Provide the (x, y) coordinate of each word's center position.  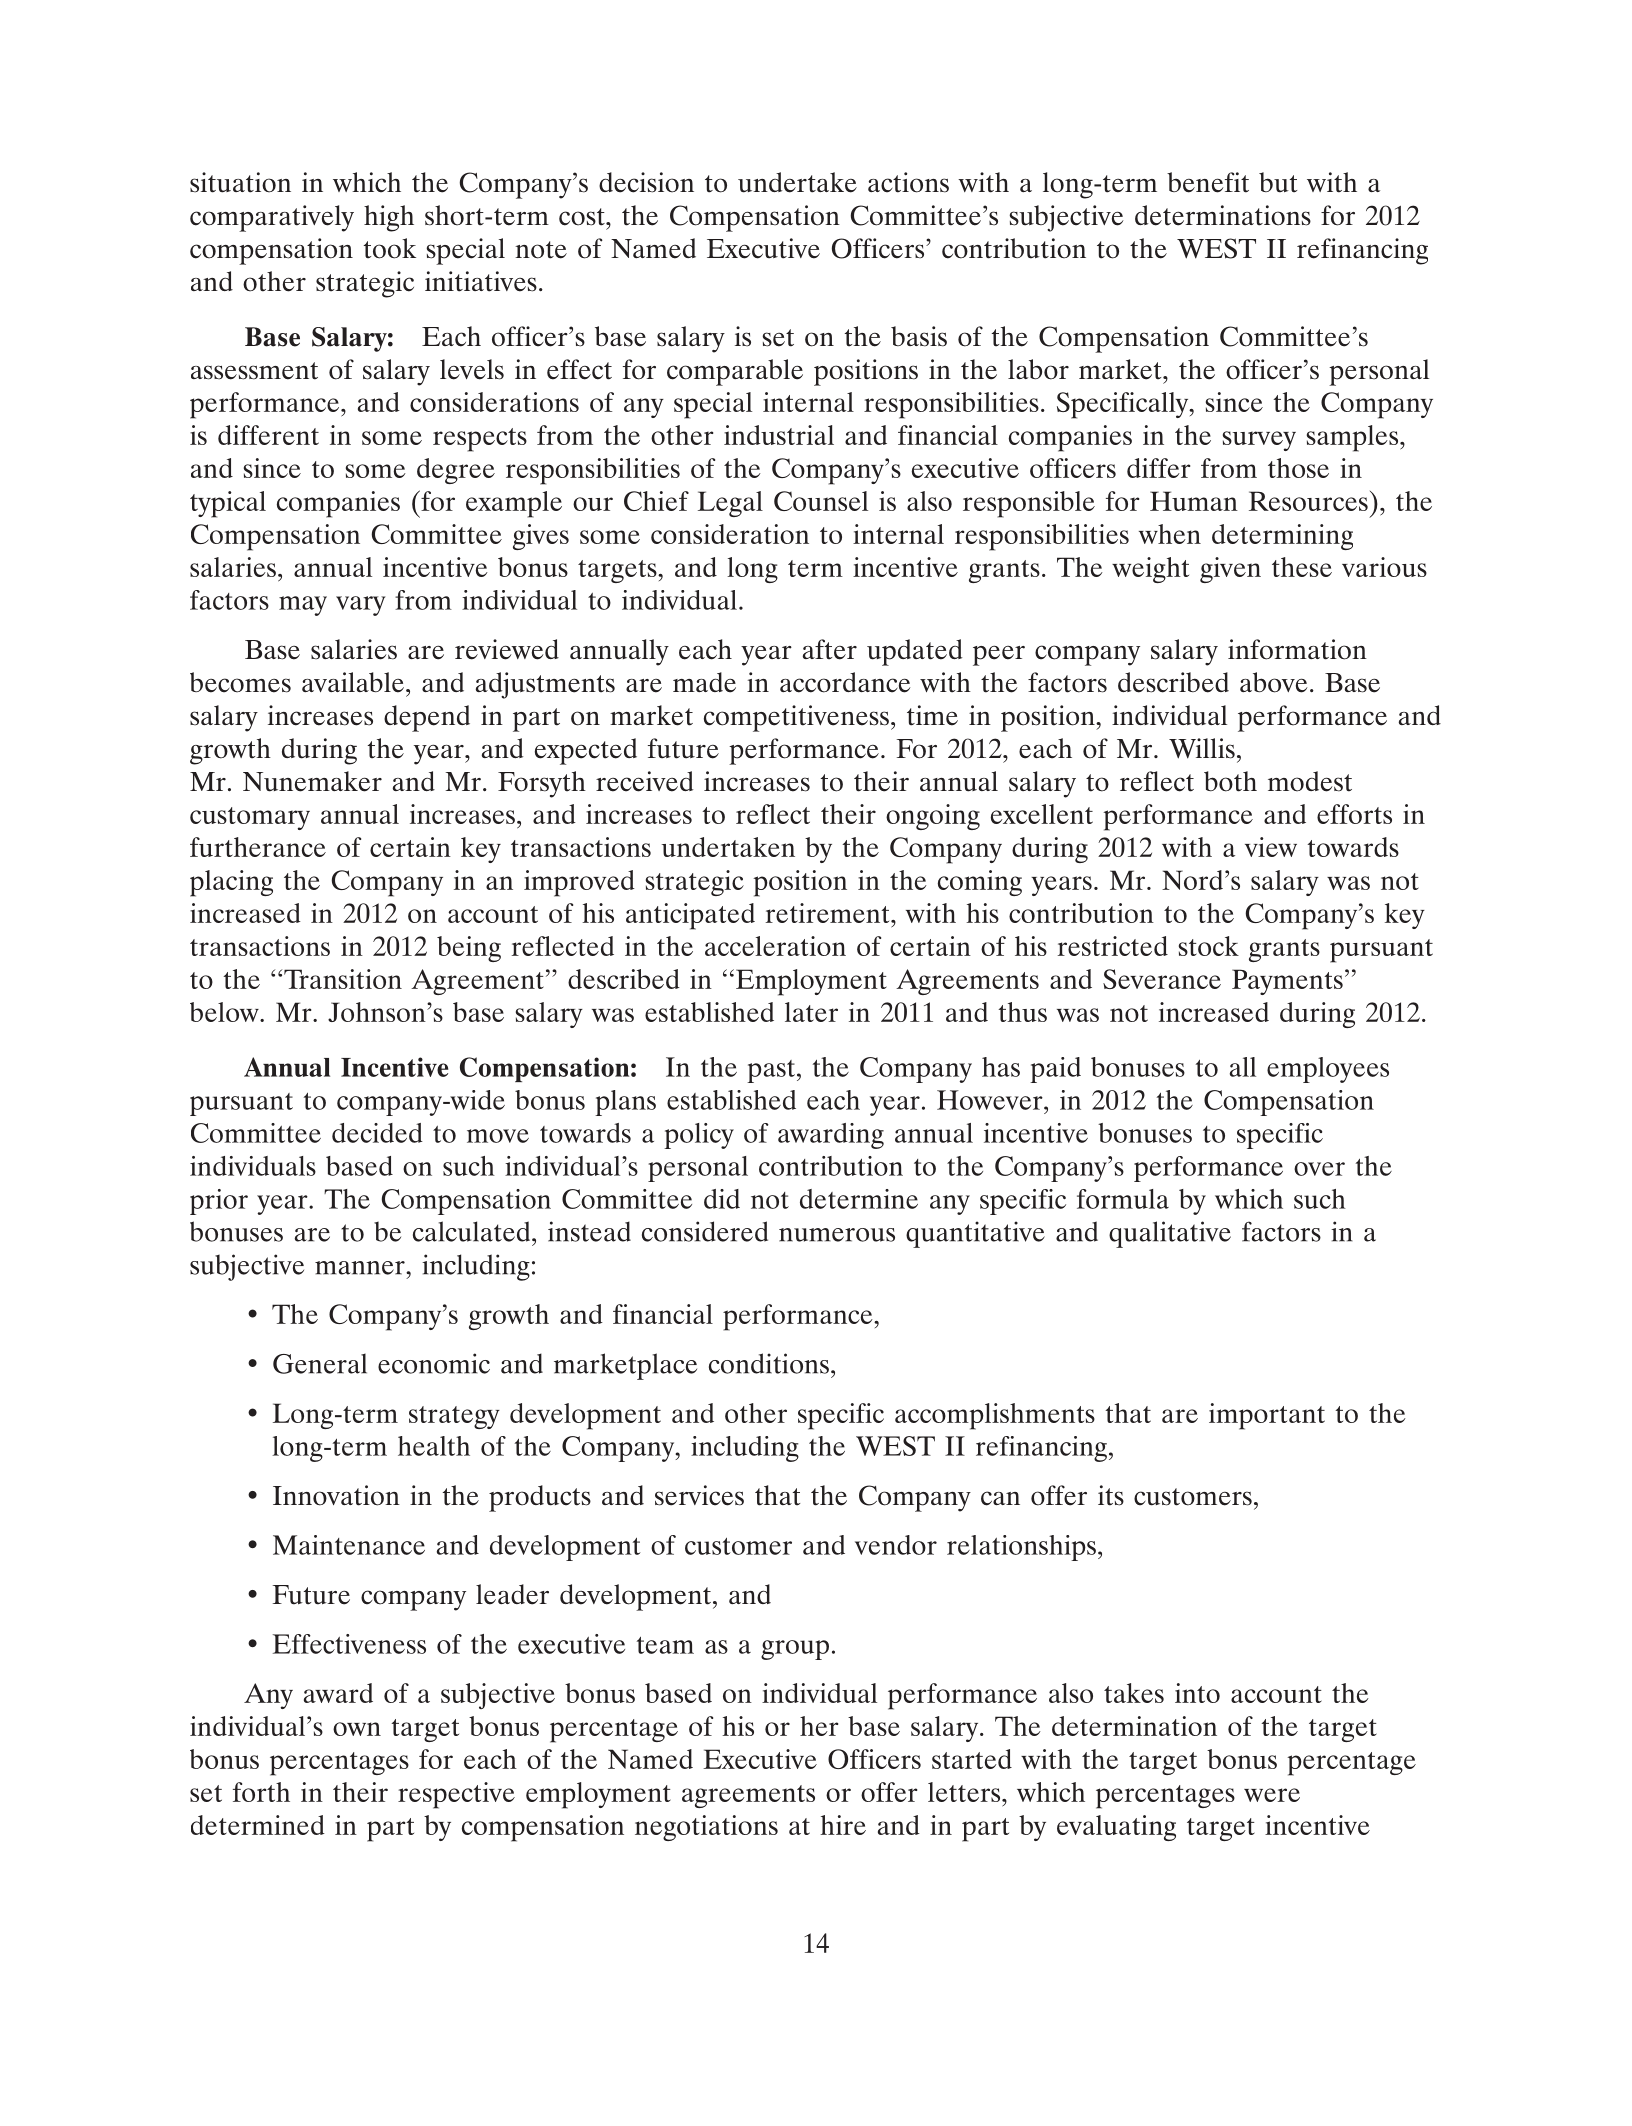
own (357, 1729)
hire (843, 1825)
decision (646, 182)
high (389, 218)
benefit (1208, 182)
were (1272, 1795)
